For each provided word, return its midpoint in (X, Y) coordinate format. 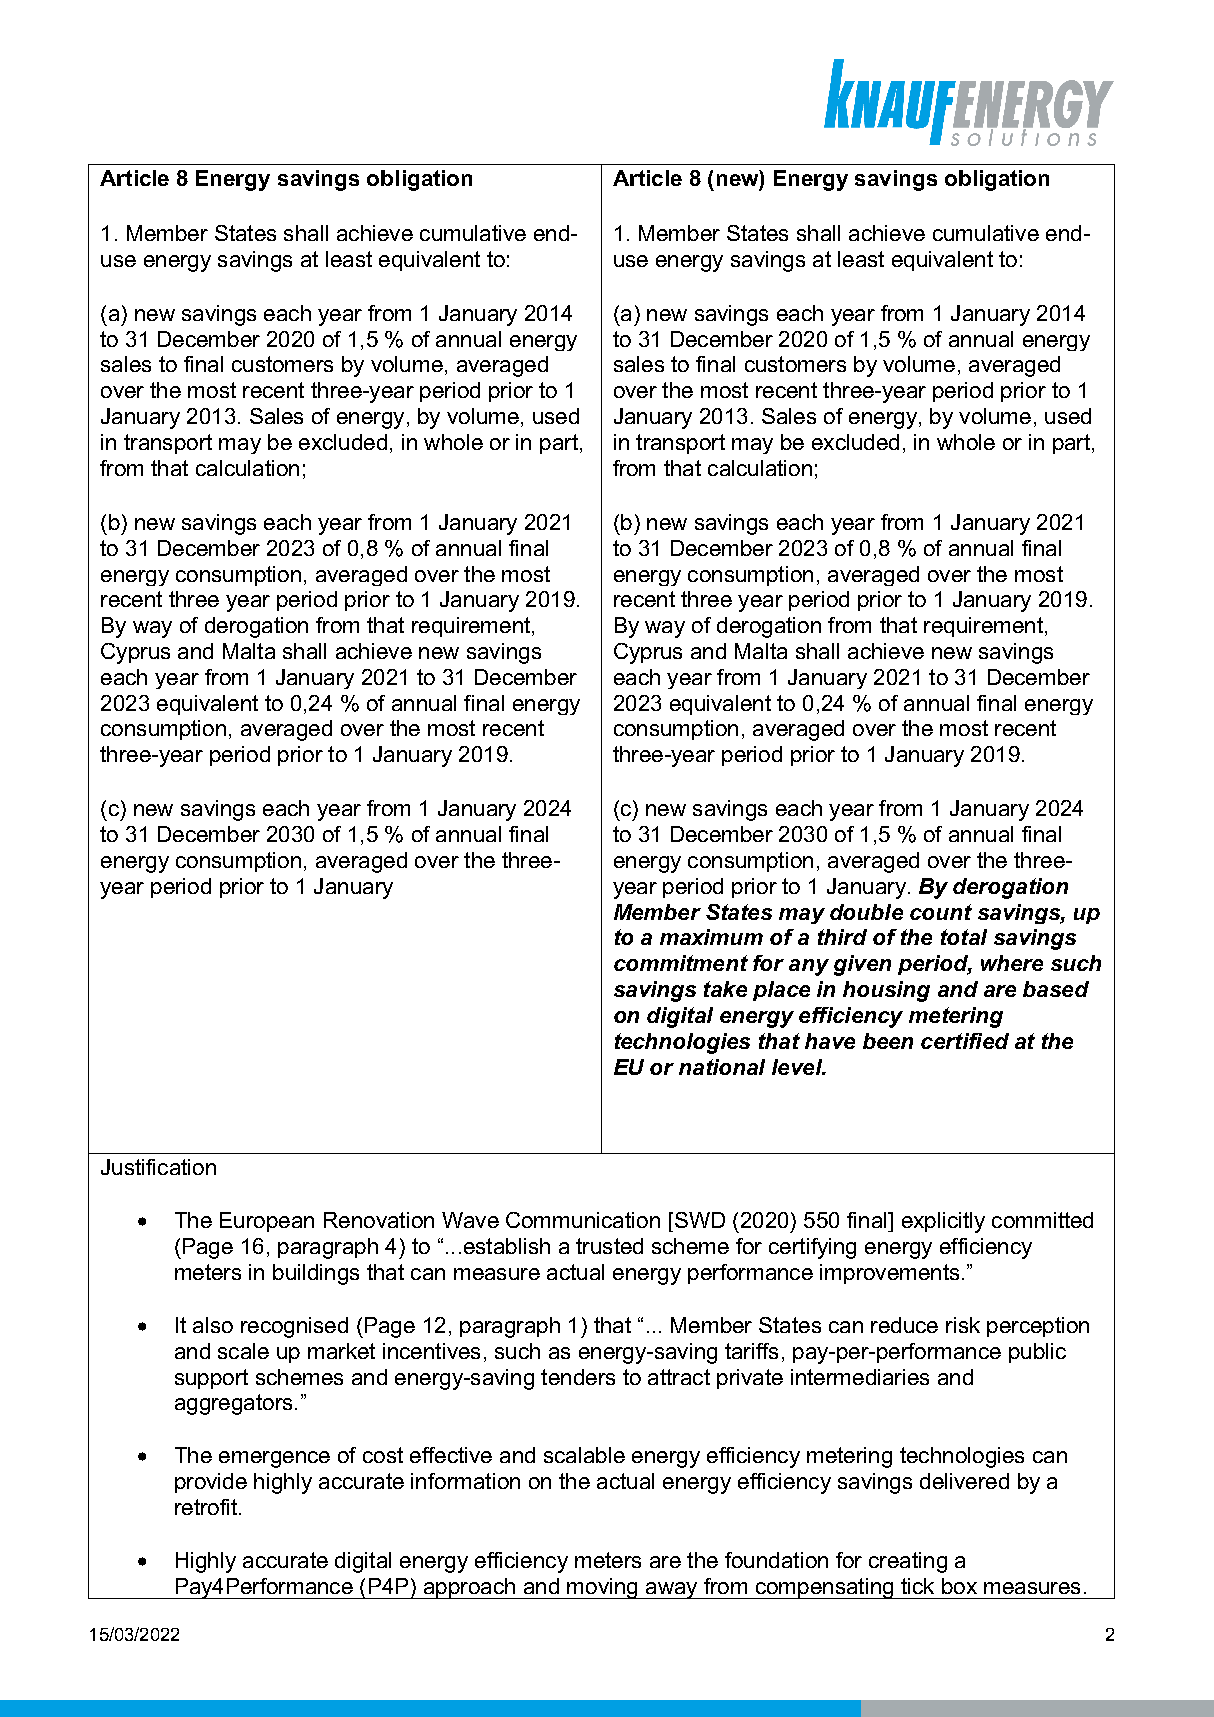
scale (243, 1351)
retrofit (206, 1507)
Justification (158, 1167)
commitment (681, 963)
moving (603, 1588)
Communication (583, 1220)
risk (963, 1325)
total (964, 937)
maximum (711, 937)
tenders (578, 1377)
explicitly (943, 1222)
